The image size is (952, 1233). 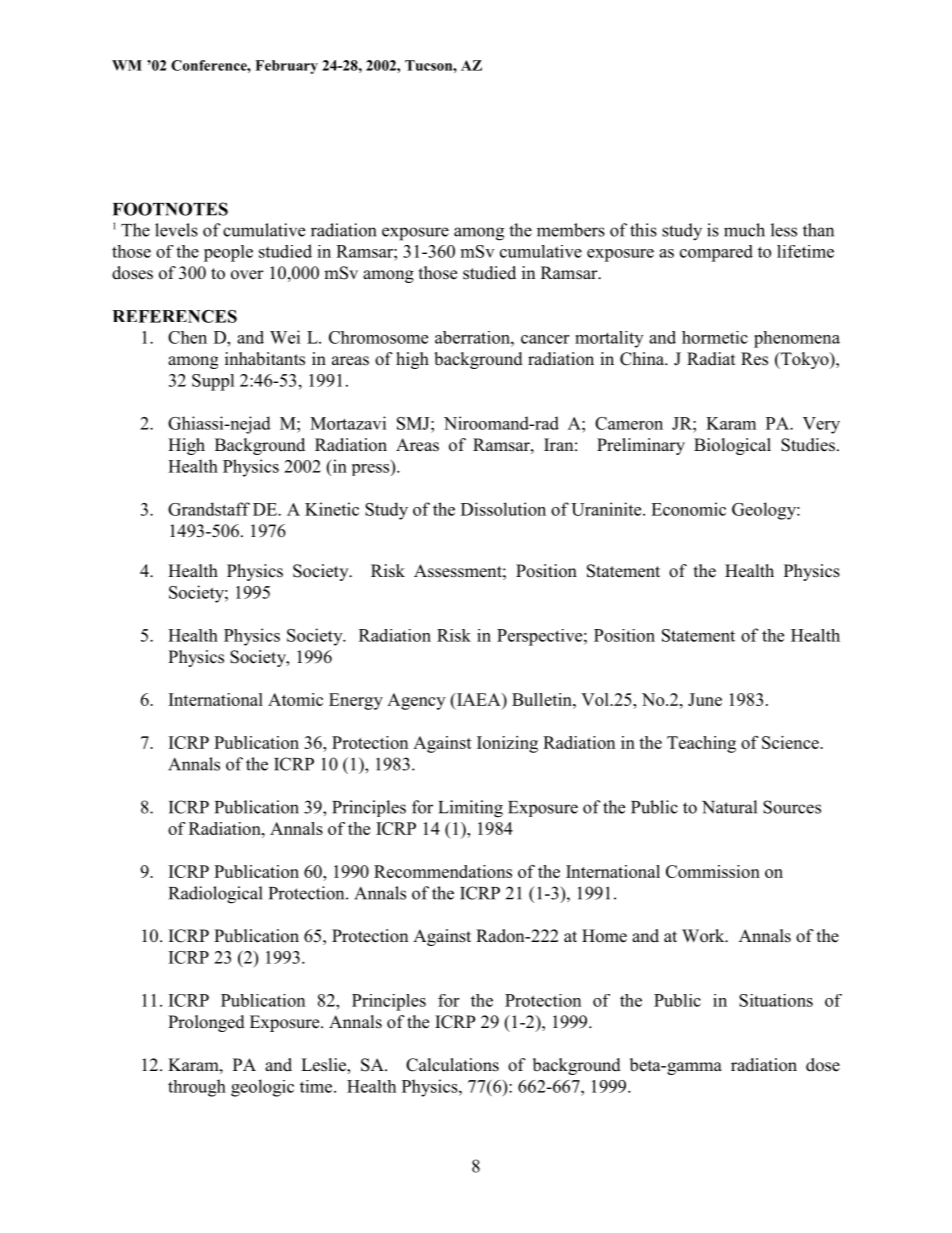 What do you see at coordinates (332, 509) in the page?
I see `Kinetic` at bounding box center [332, 509].
